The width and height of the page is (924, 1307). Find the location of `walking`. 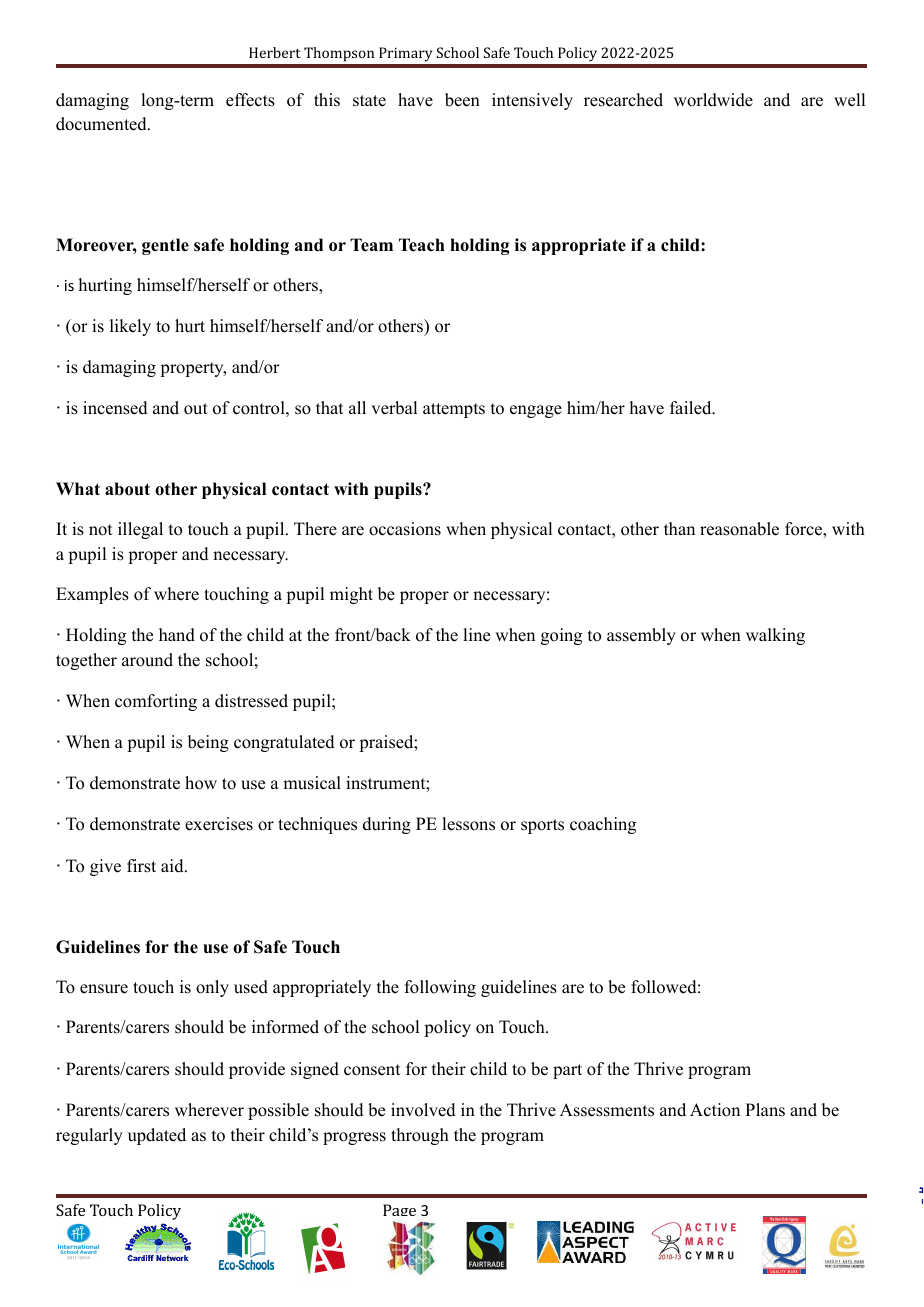

walking is located at coordinates (775, 636).
